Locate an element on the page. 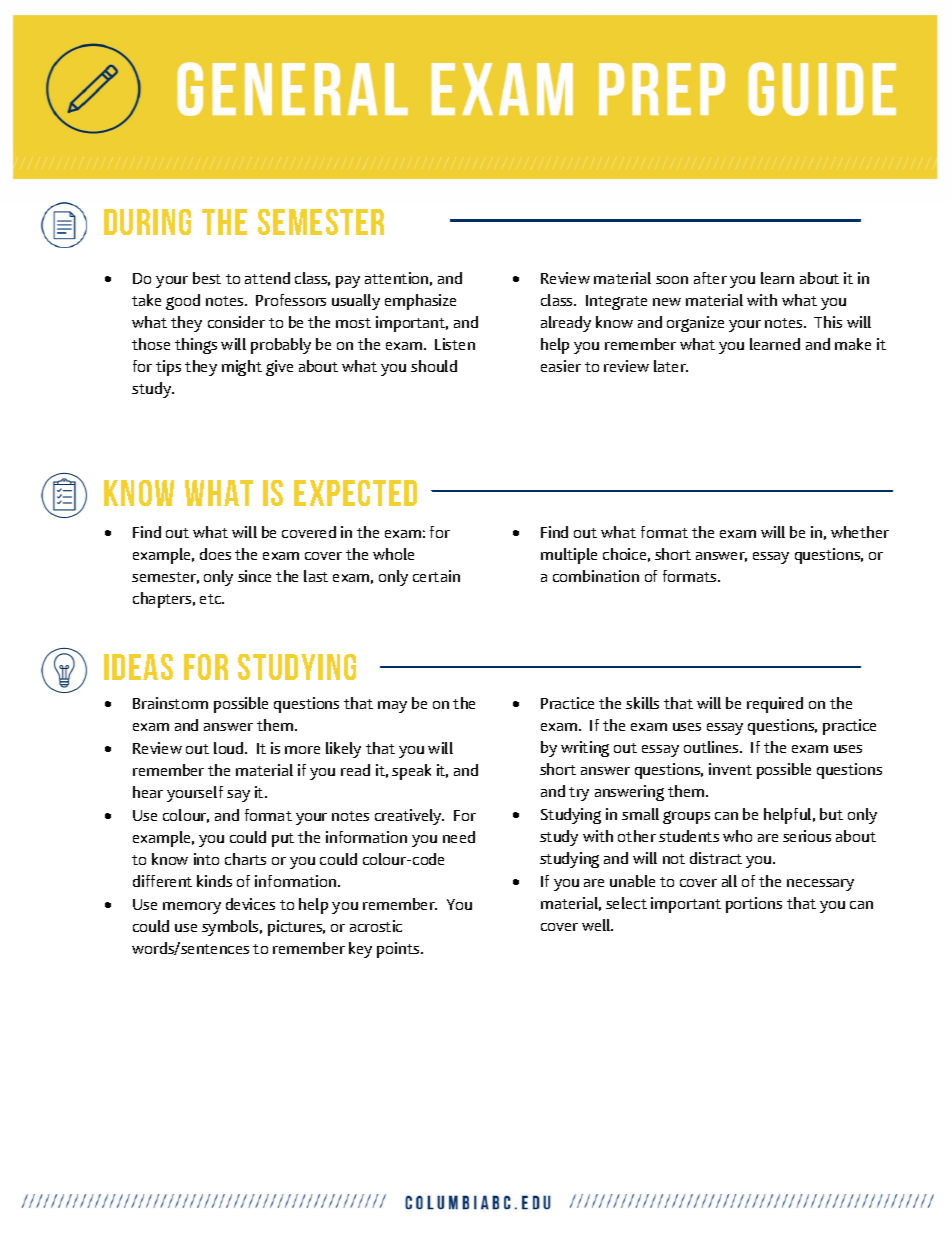  best is located at coordinates (207, 278).
